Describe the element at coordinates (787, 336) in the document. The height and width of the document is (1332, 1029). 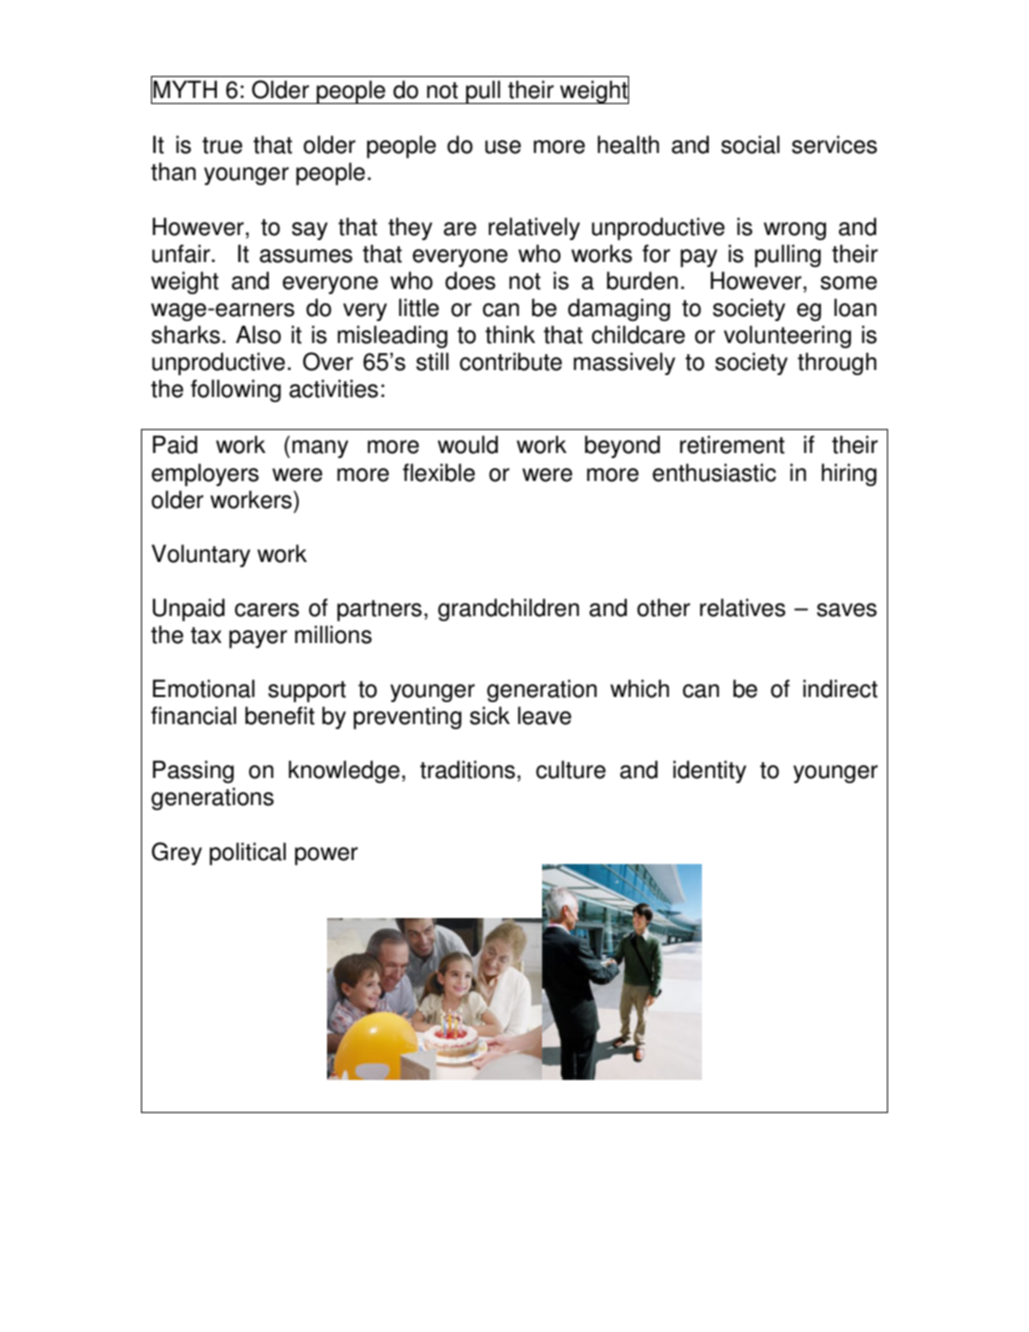
I see `volunteering` at that location.
